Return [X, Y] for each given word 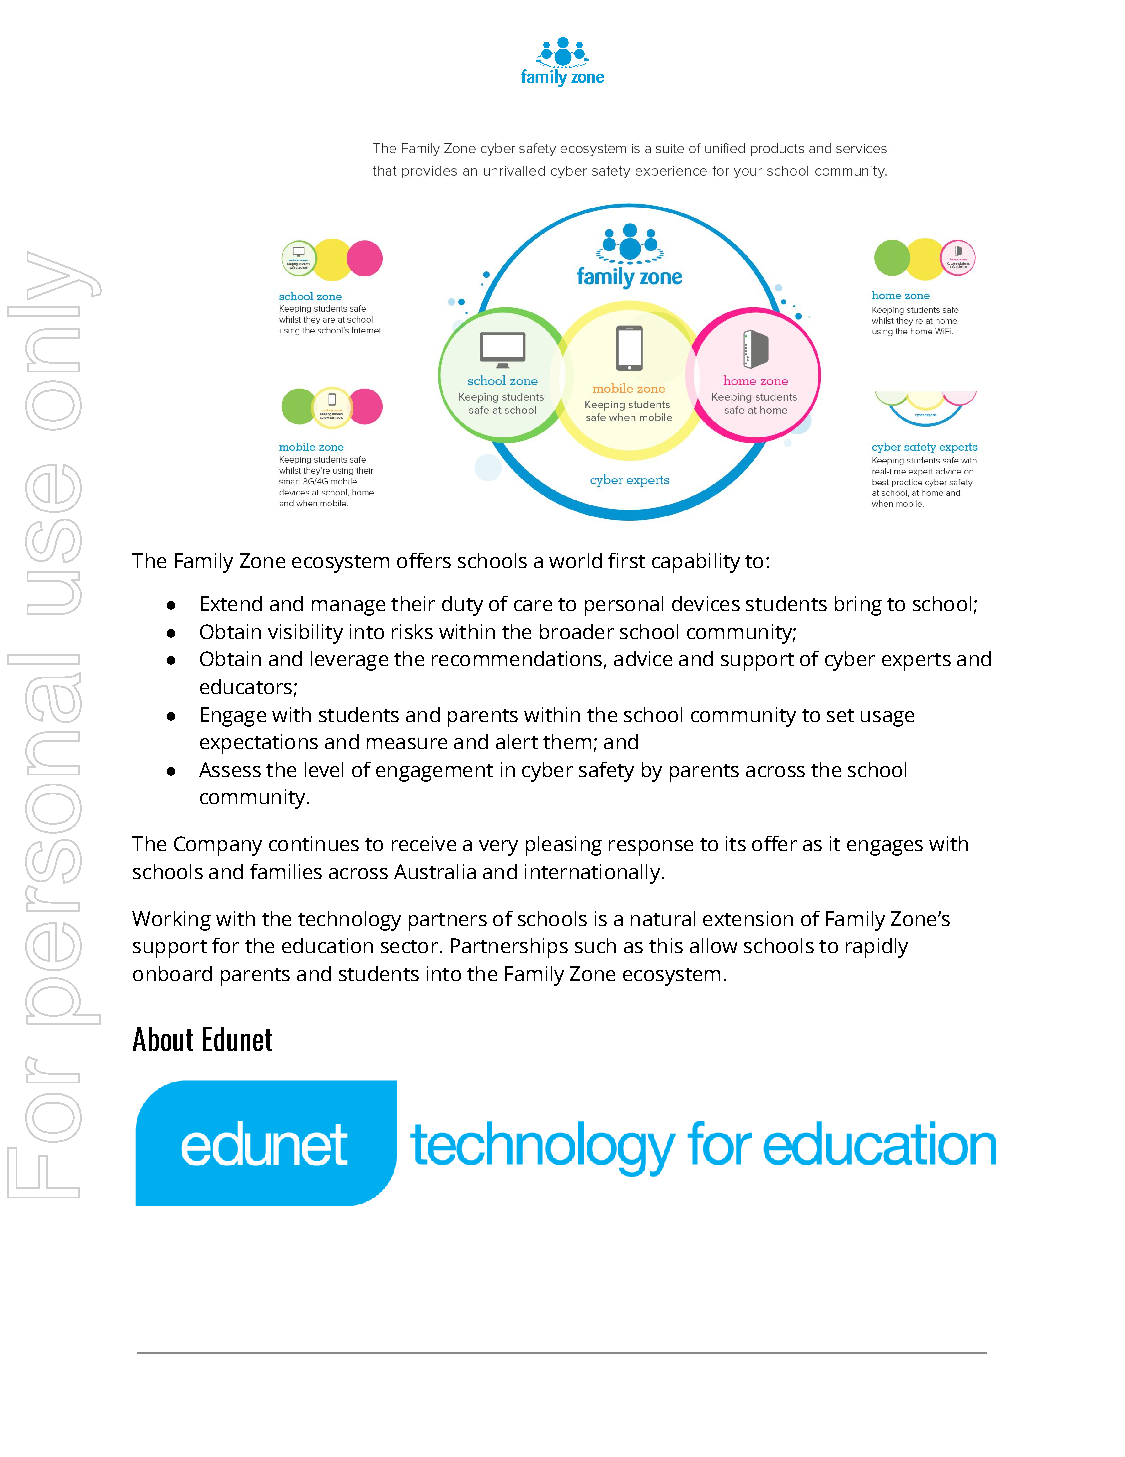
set [840, 715]
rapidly [877, 948]
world [575, 560]
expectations [259, 744]
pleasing [564, 846]
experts [916, 662]
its [736, 843]
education [327, 945]
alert [517, 741]
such [595, 945]
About [163, 1039]
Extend [231, 603]
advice [643, 658]
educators [246, 686]
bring [858, 606]
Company [218, 846]
